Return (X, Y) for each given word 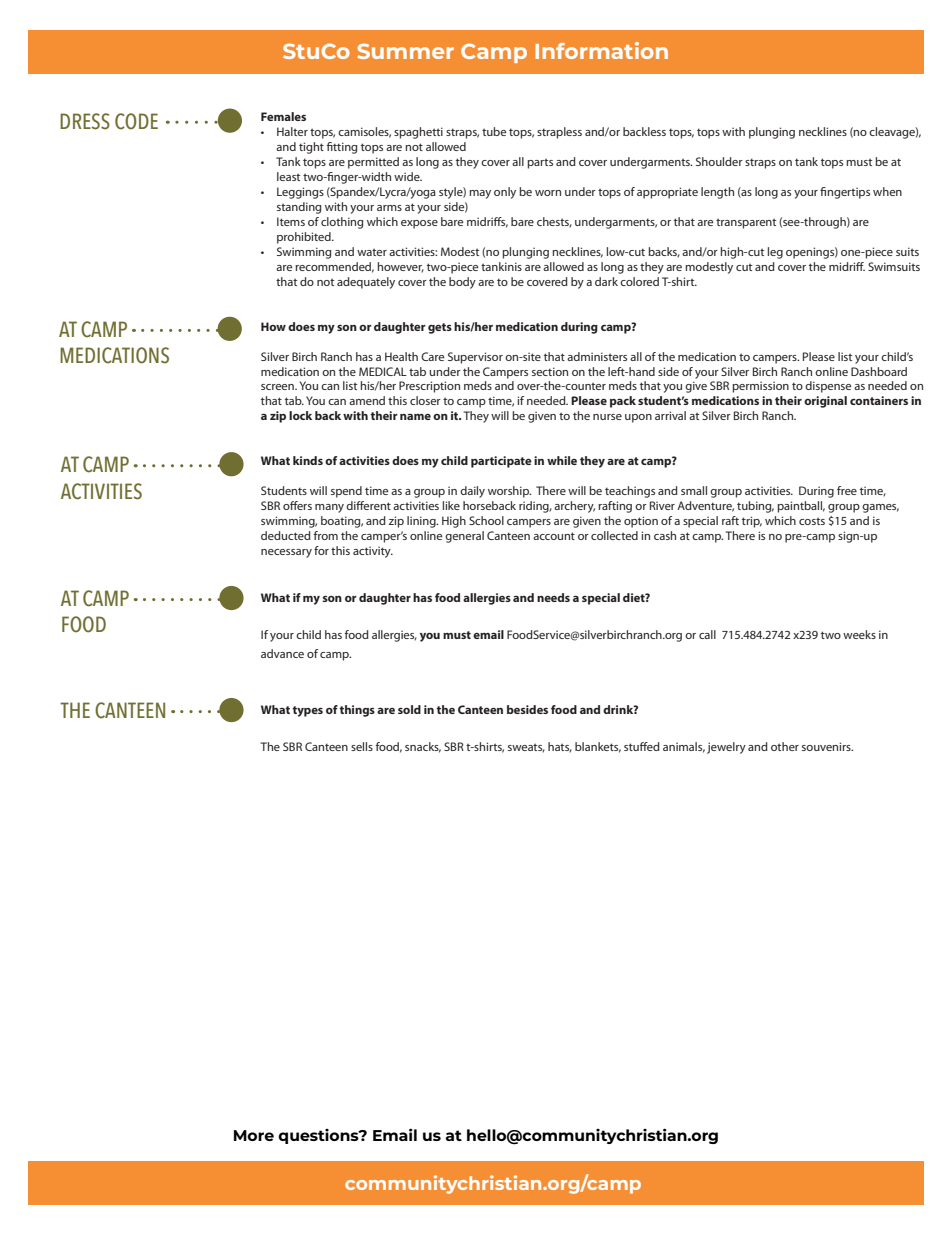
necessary (286, 553)
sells (362, 746)
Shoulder (719, 161)
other (785, 746)
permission (760, 387)
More (254, 1135)
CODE (136, 121)
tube (494, 131)
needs (553, 597)
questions (319, 1136)
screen (278, 387)
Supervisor (475, 358)
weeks (859, 634)
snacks (423, 747)
